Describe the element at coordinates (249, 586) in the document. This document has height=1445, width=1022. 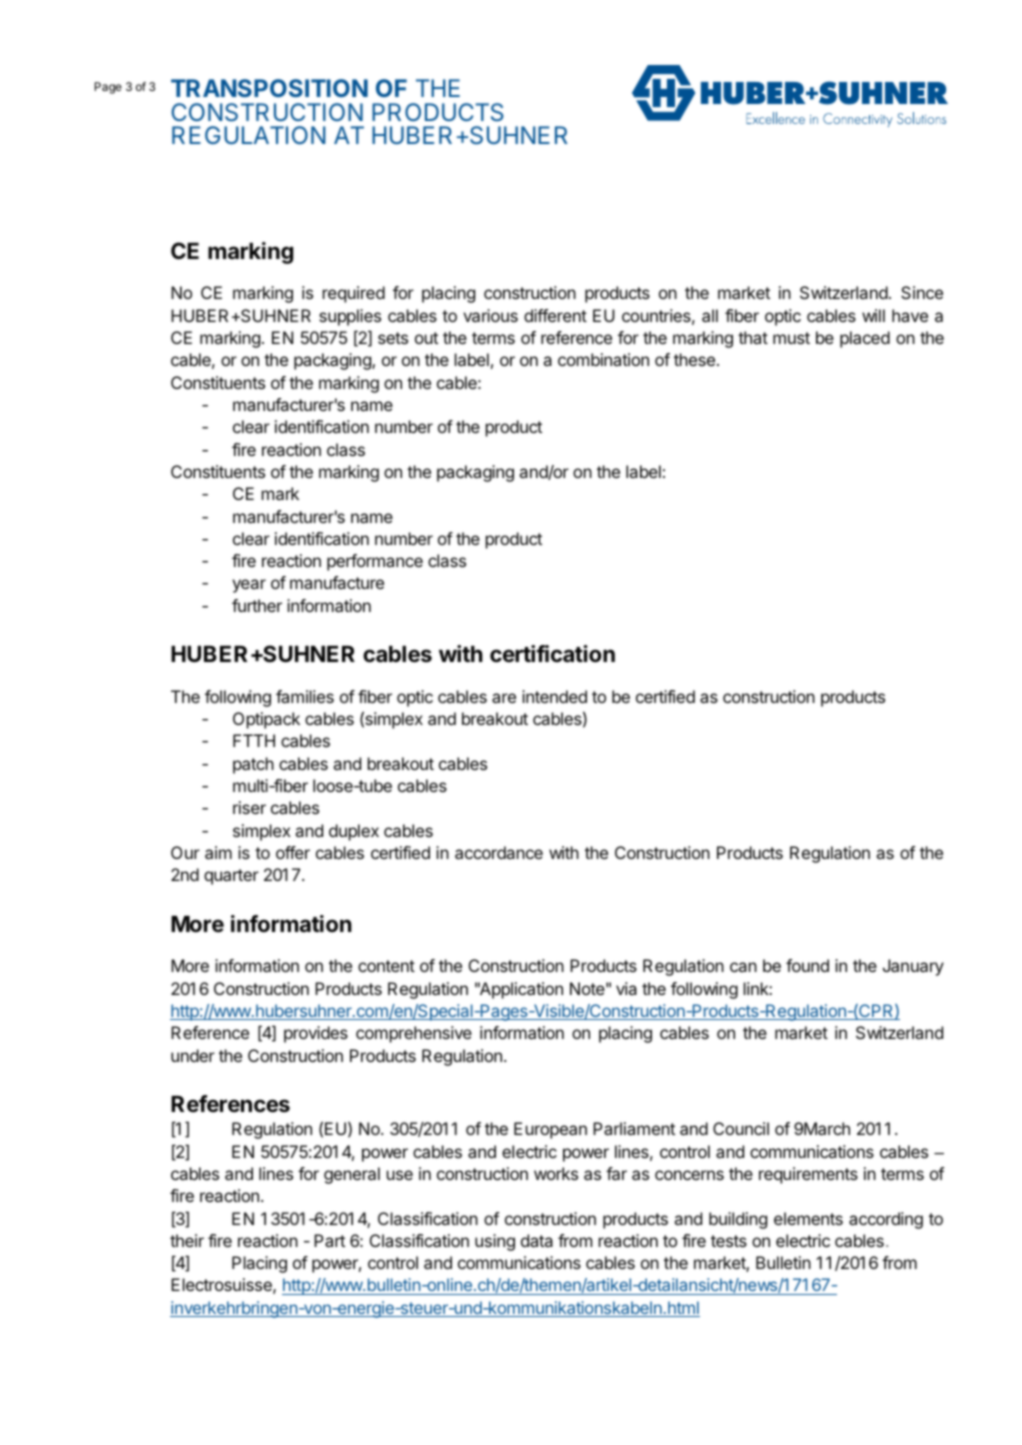
I see `year` at that location.
